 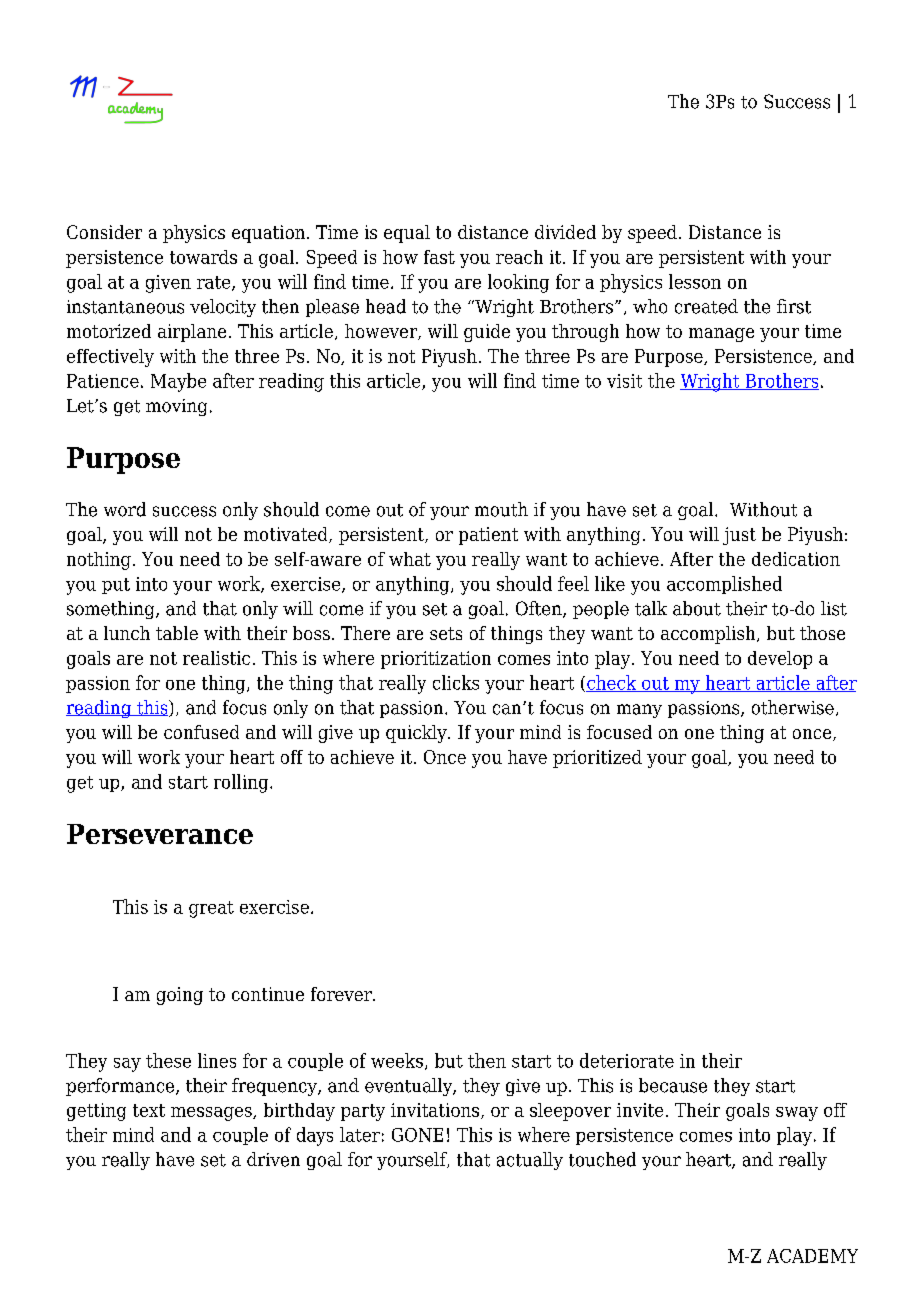 What do you see at coordinates (695, 281) in the page?
I see `lesson` at bounding box center [695, 281].
